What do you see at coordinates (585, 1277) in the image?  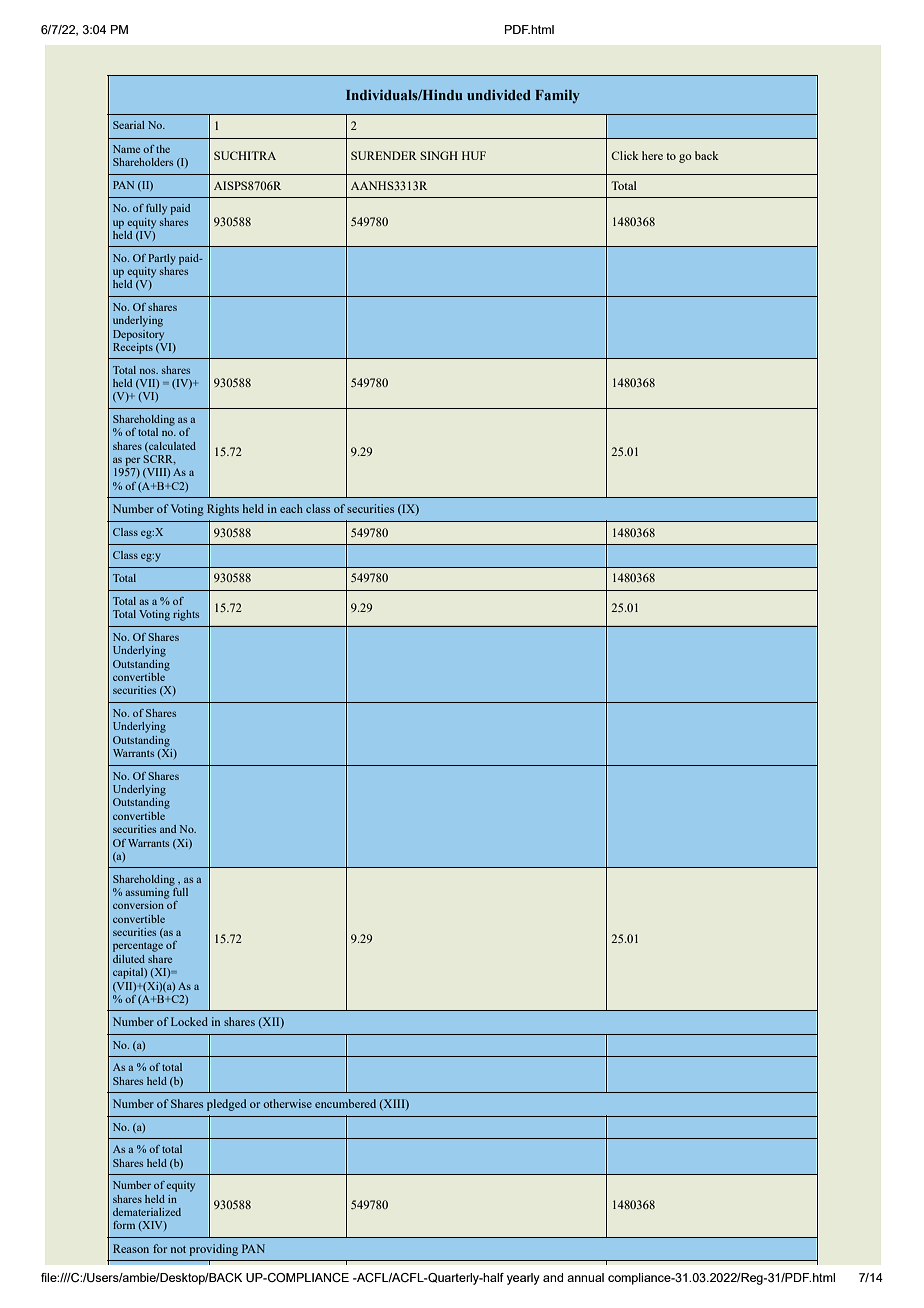 I see `annual` at bounding box center [585, 1277].
